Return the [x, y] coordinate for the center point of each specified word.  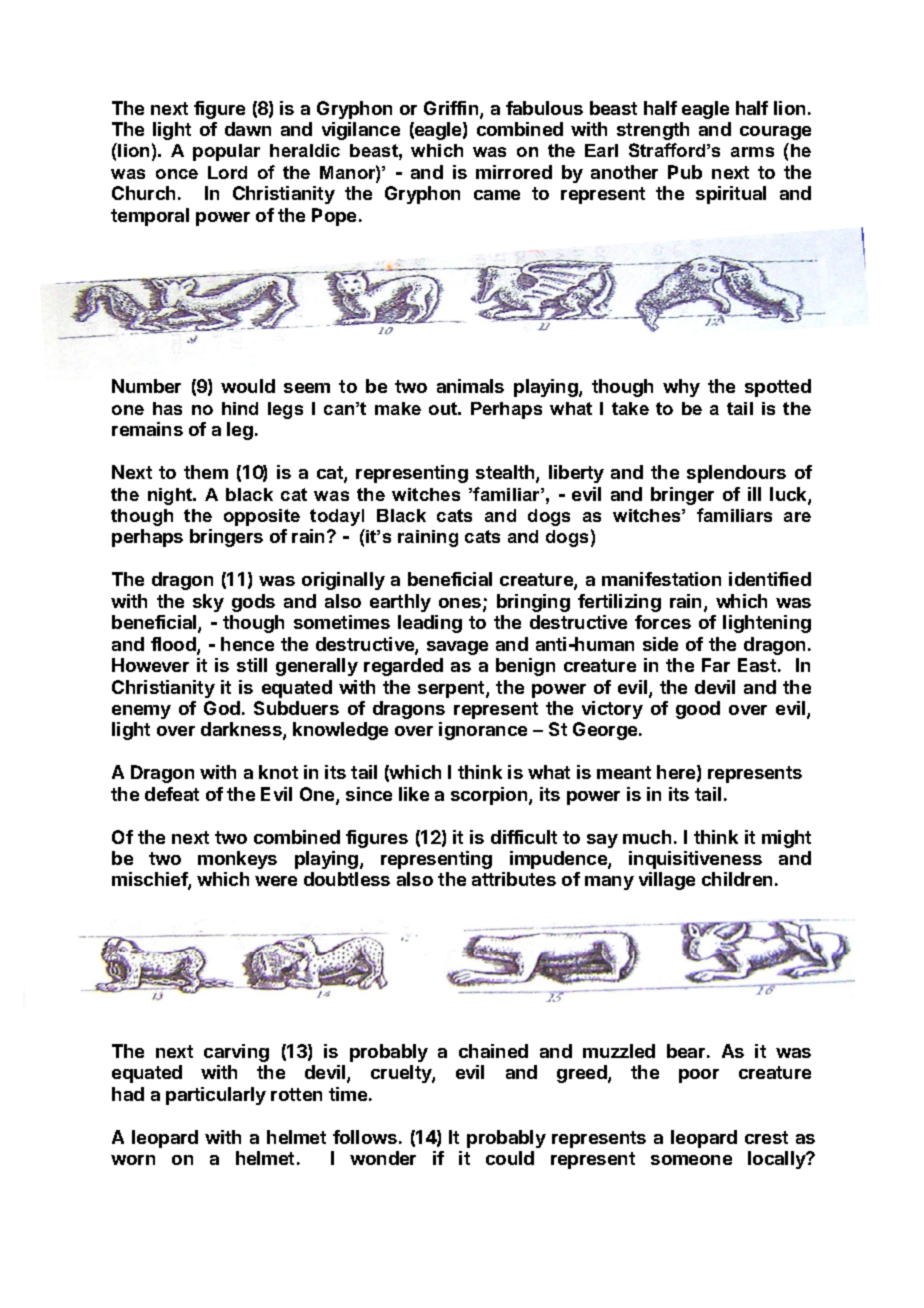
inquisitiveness [695, 860]
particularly [216, 1096]
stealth [506, 473]
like [414, 794]
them [206, 472]
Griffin [452, 109]
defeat [172, 794]
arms [752, 152]
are [797, 517]
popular [226, 152]
